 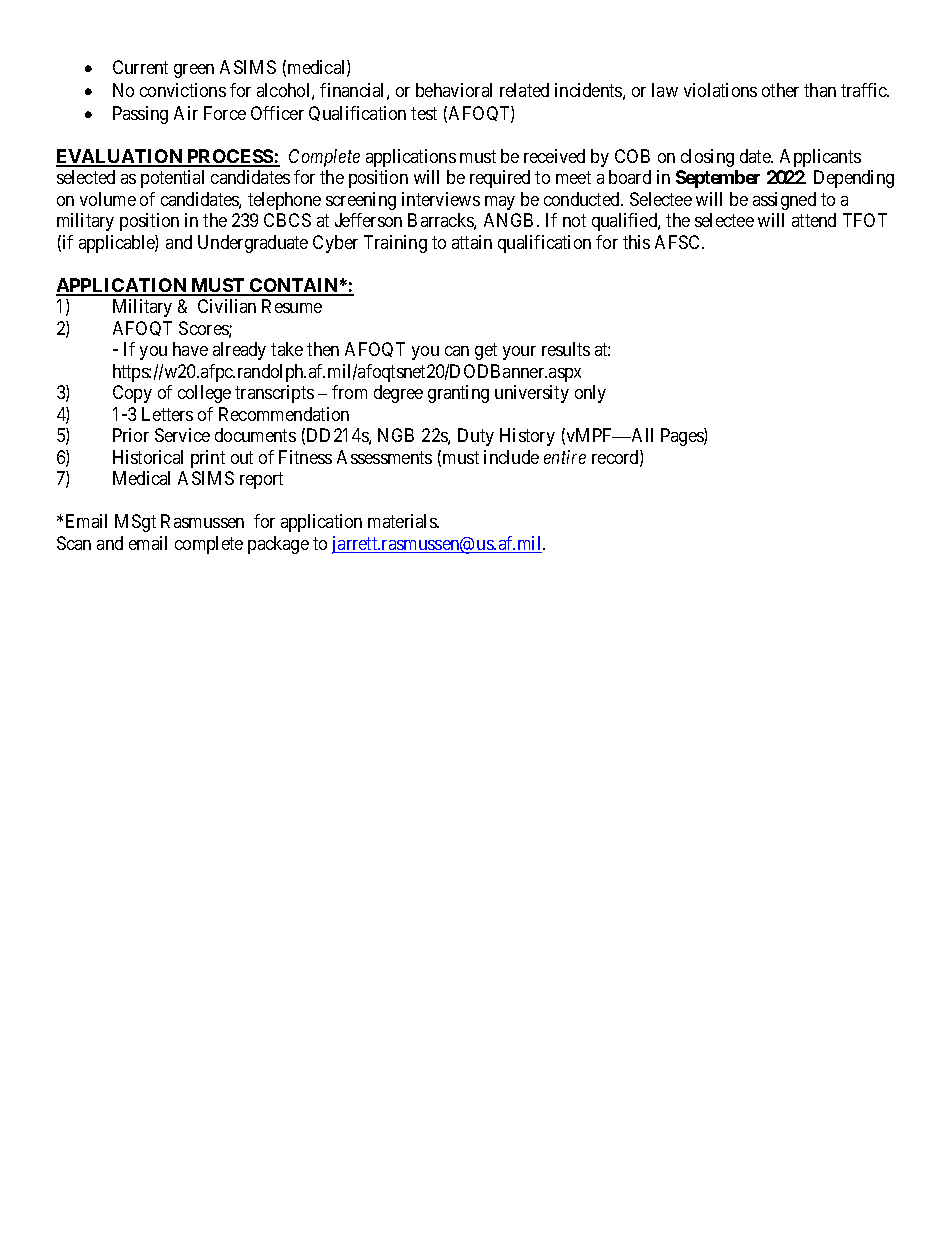 I want to click on entire, so click(x=565, y=457).
